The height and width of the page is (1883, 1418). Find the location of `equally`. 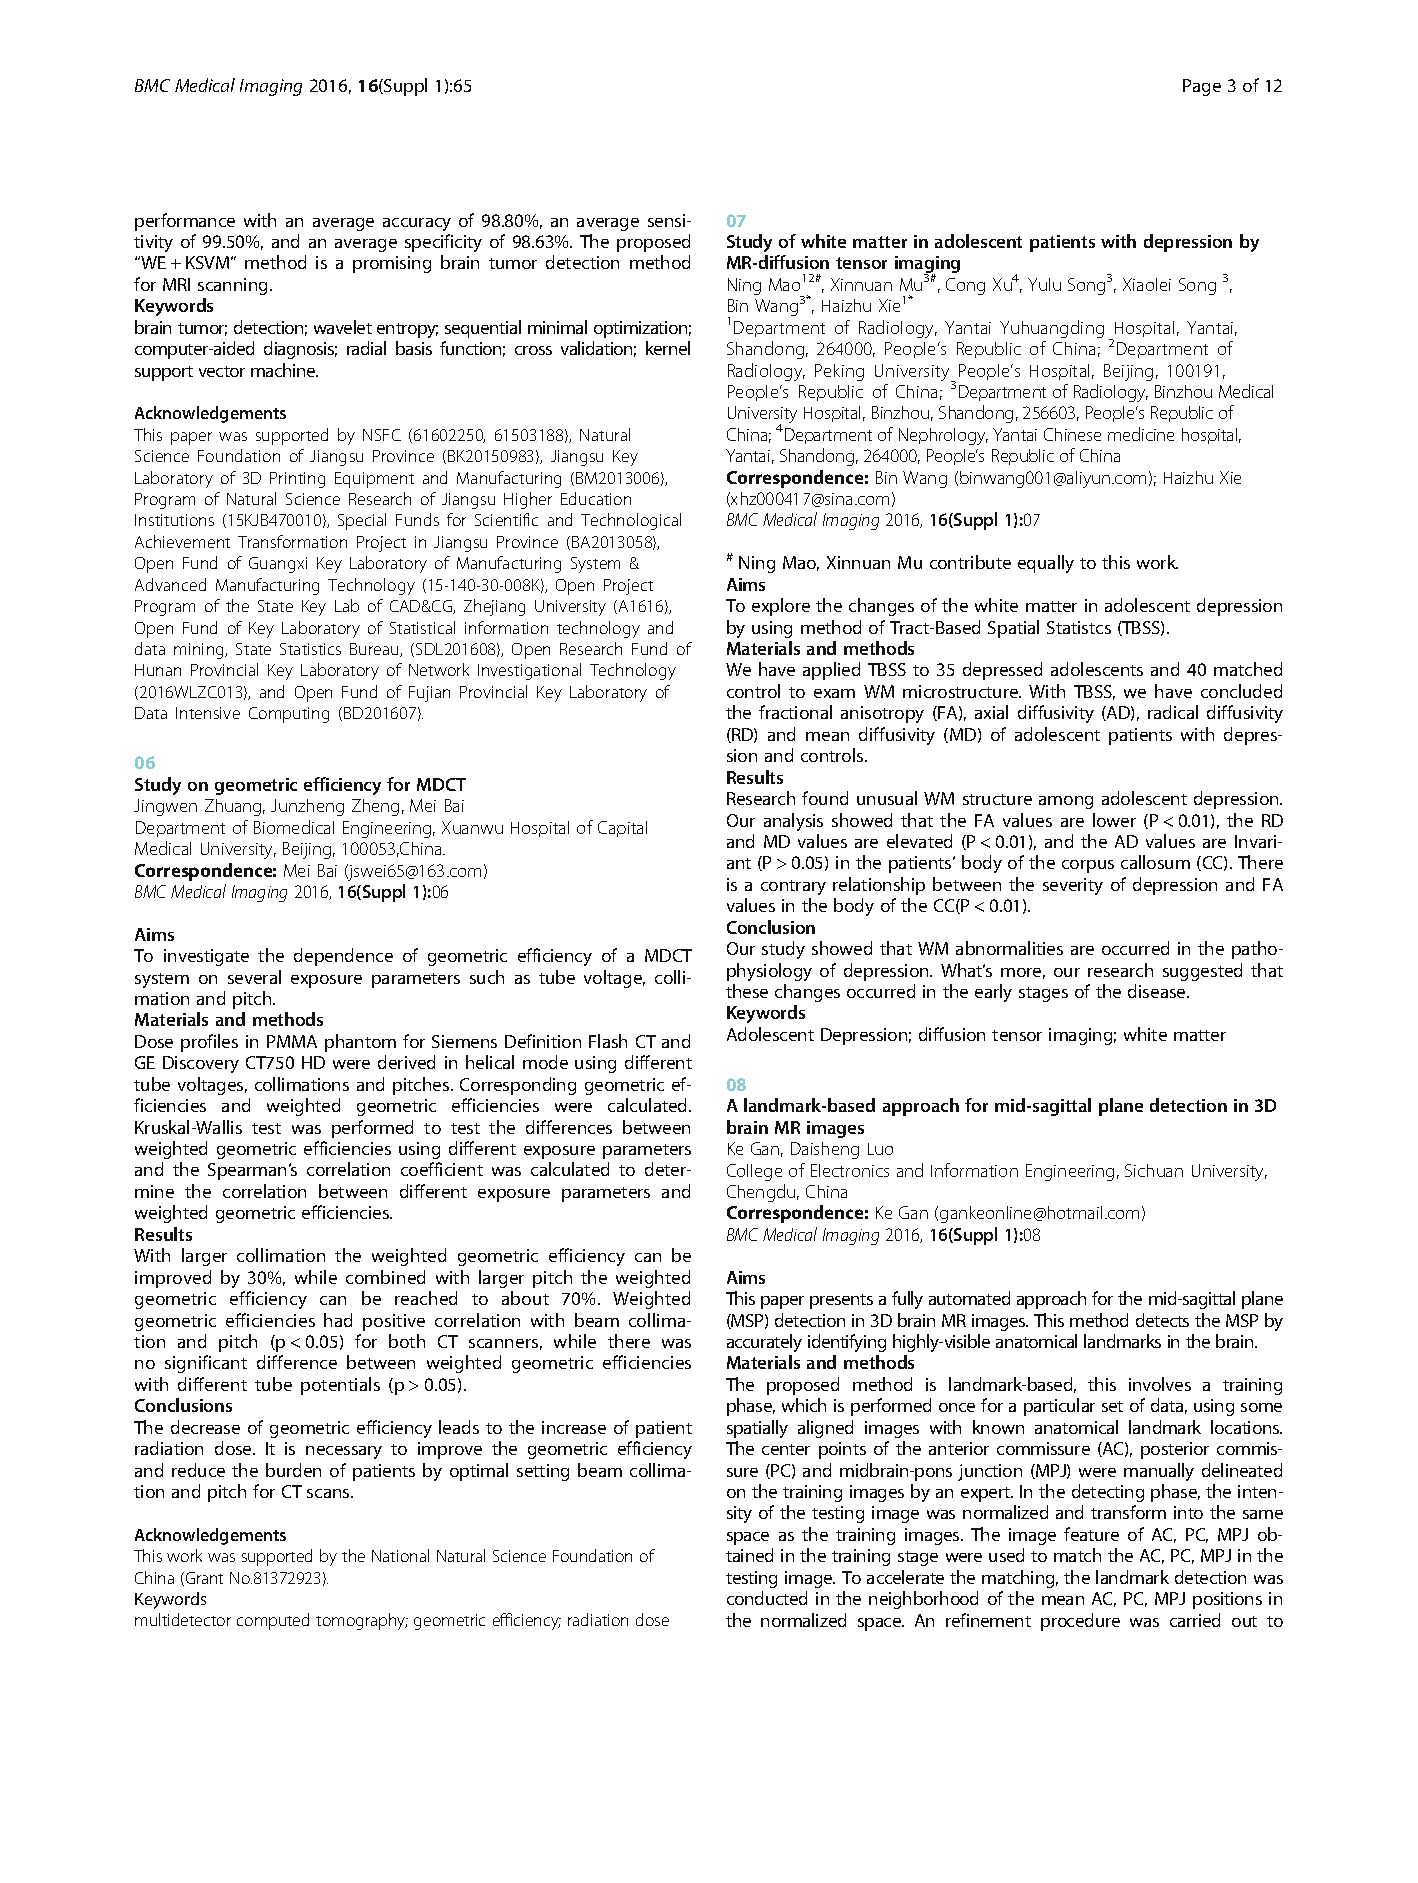

equally is located at coordinates (1046, 564).
